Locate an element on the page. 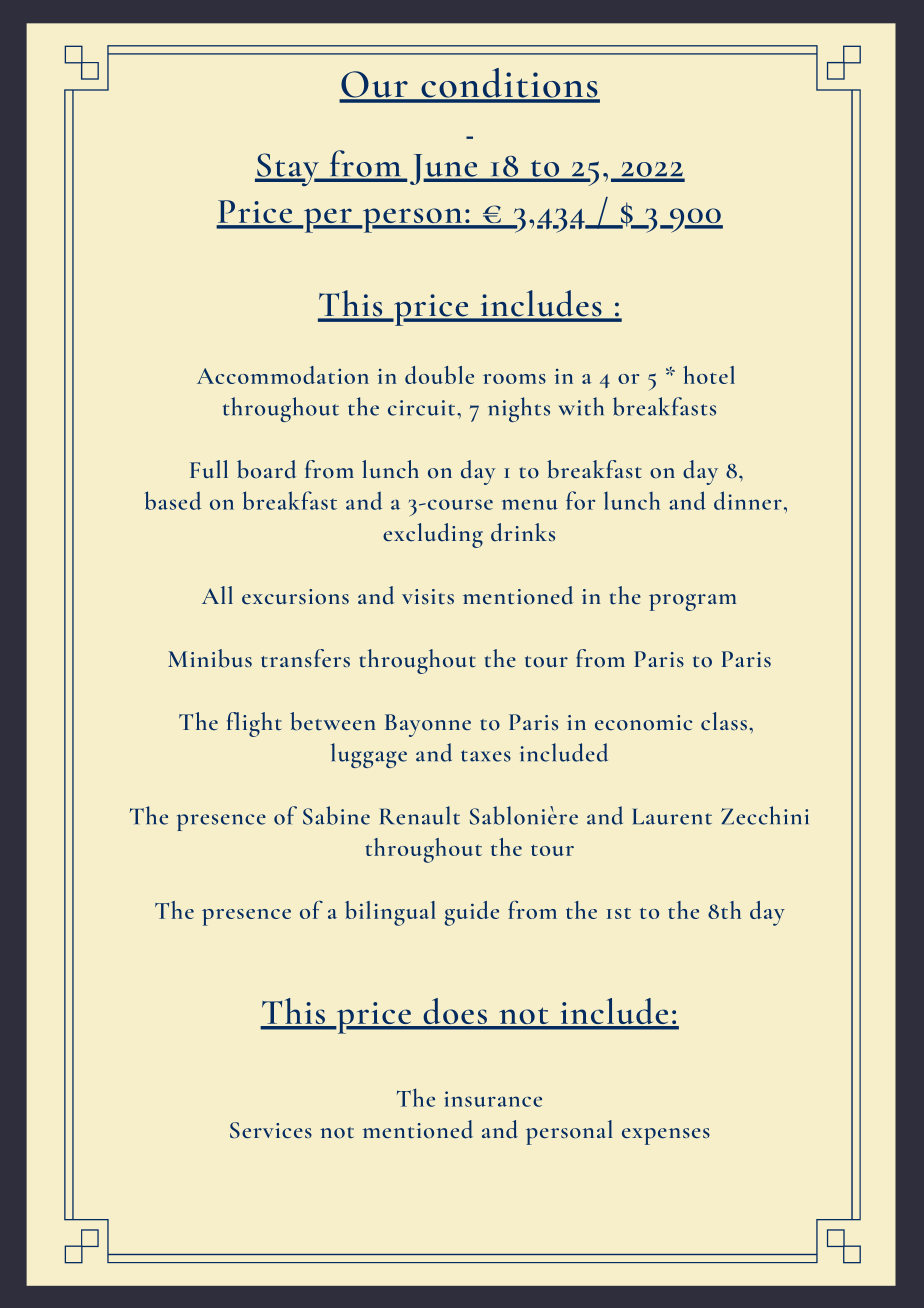 This image has width=924, height=1308. hotel is located at coordinates (709, 375).
